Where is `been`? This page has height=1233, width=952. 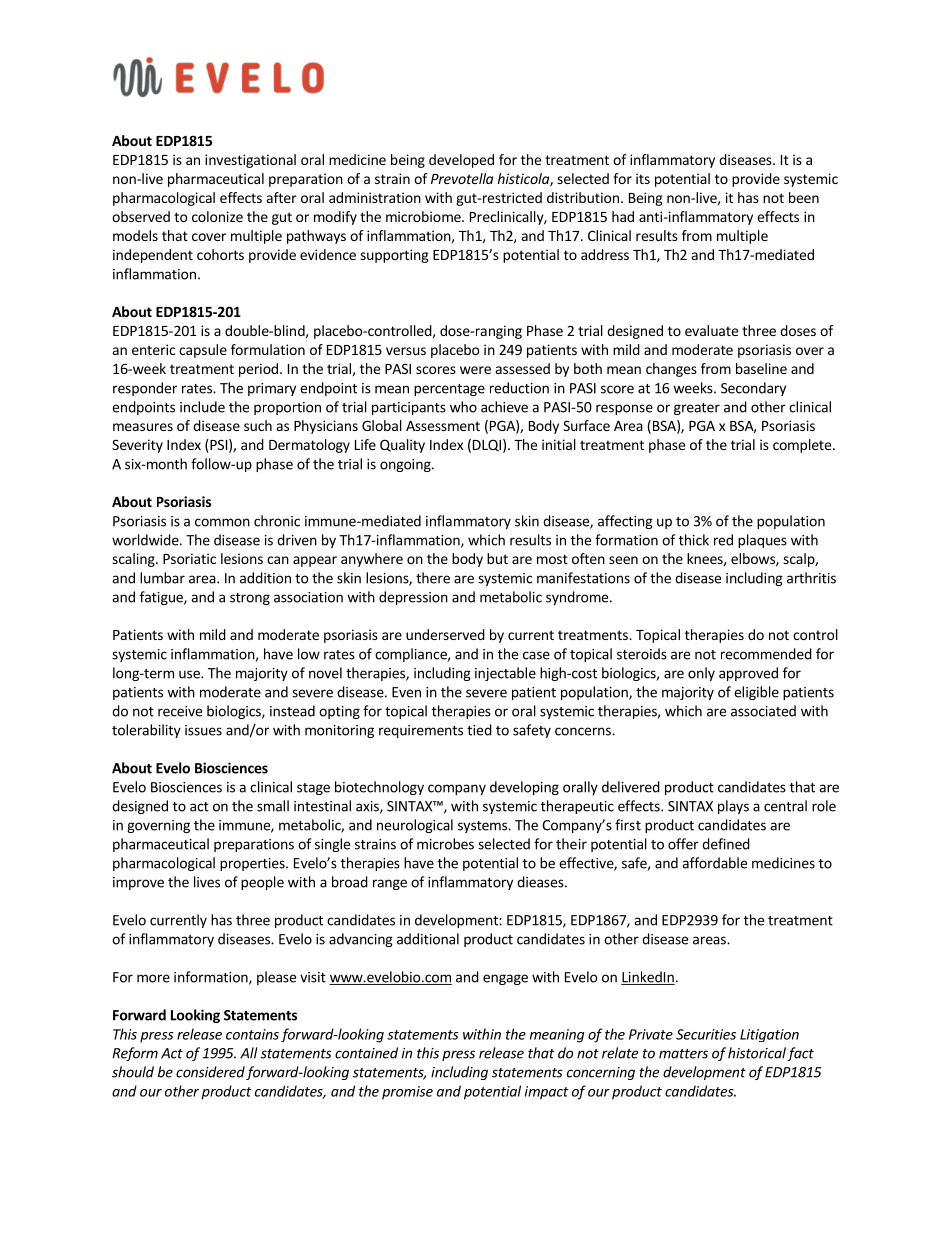
been is located at coordinates (804, 197).
